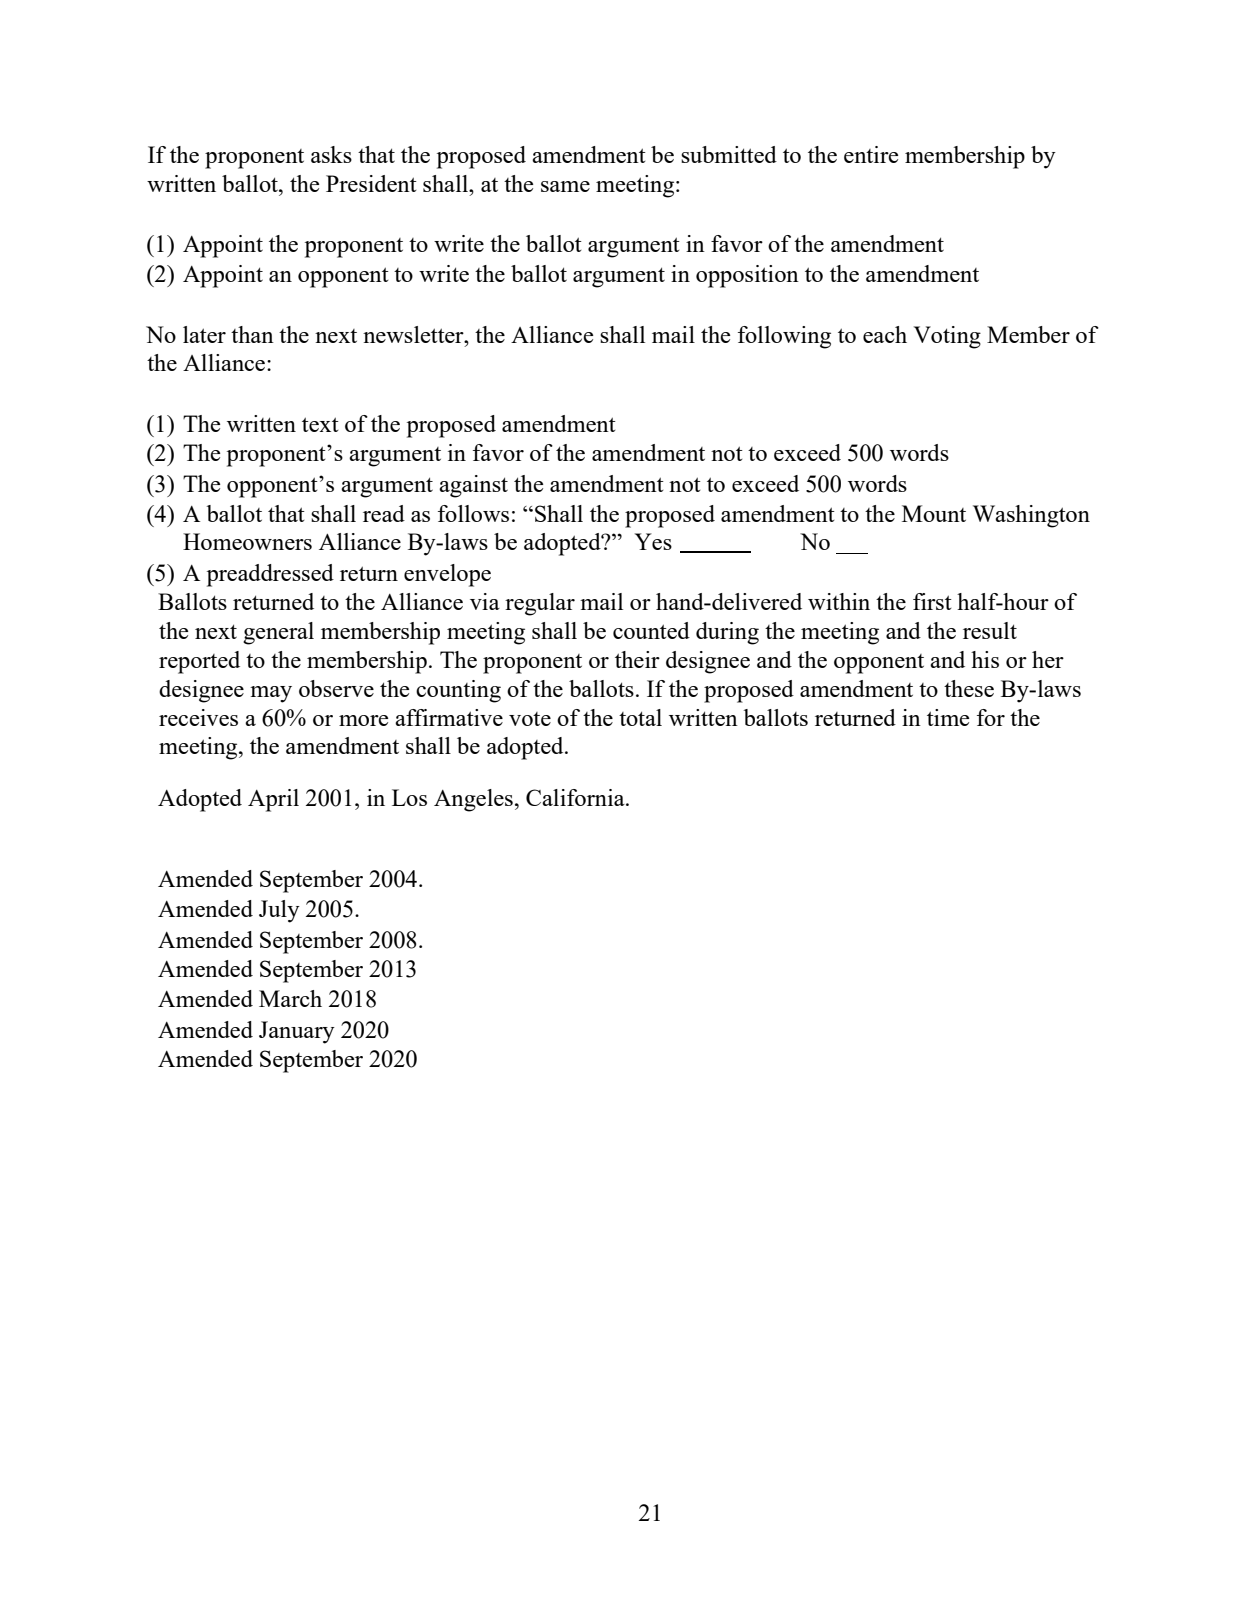  Describe the element at coordinates (871, 154) in the screenshot. I see `entire` at that location.
